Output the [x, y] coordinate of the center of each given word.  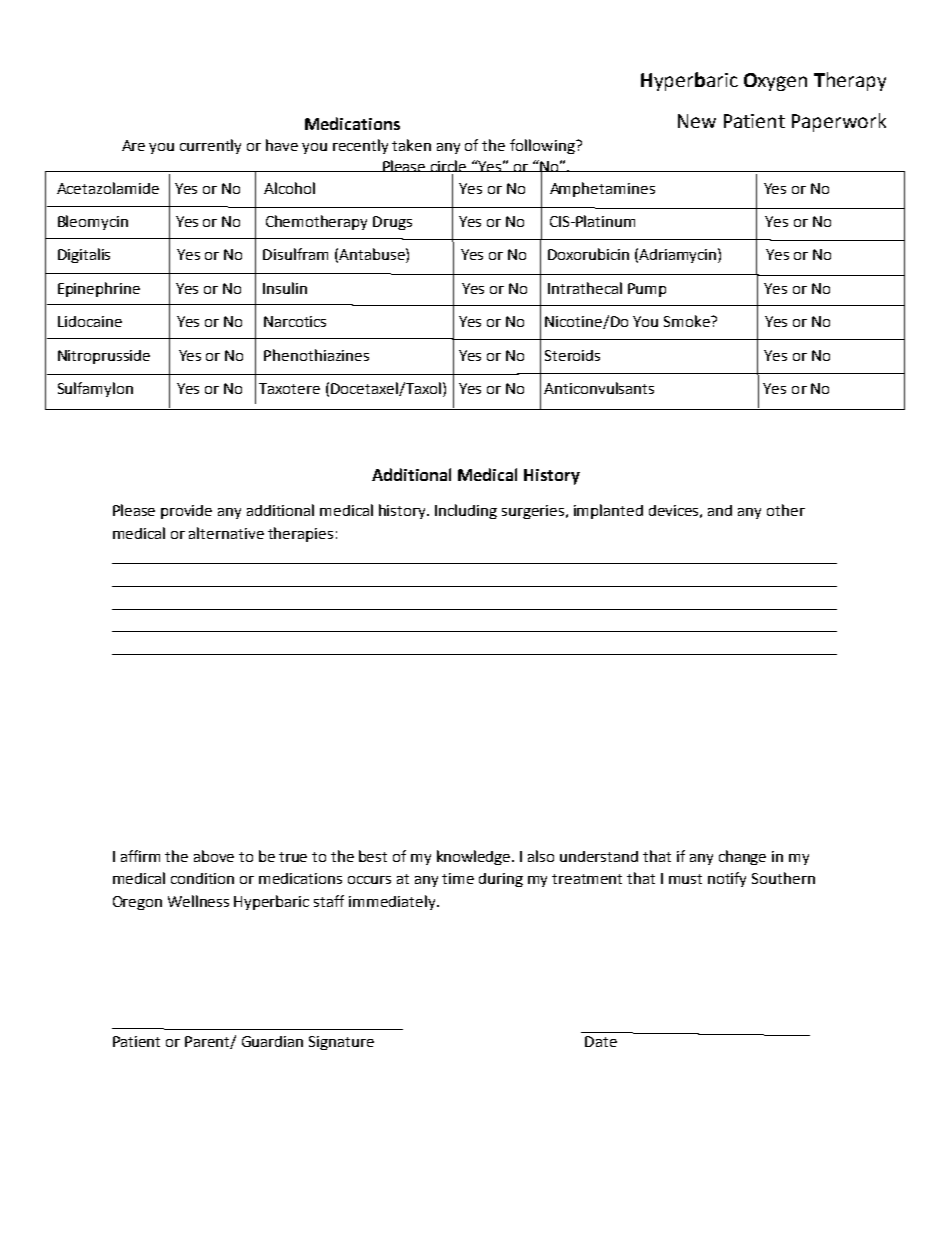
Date [601, 1041]
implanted [608, 511]
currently [210, 146]
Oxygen [775, 82]
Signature [341, 1043]
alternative [226, 533]
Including [466, 511]
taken [411, 145]
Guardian [272, 1041]
